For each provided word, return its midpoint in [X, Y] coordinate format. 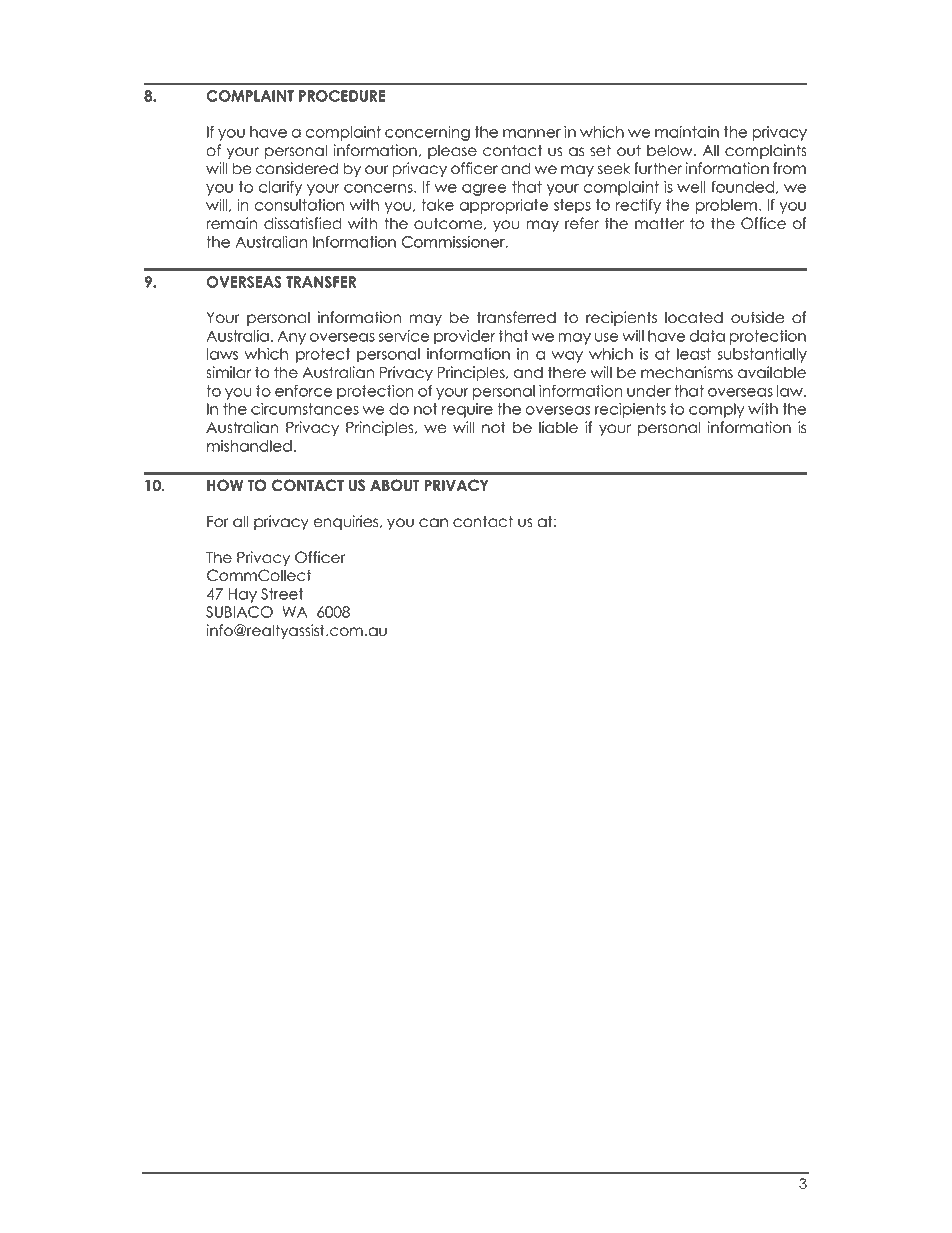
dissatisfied [303, 223]
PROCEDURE [342, 96]
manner [532, 133]
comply [717, 410]
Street [282, 594]
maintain [687, 132]
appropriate [503, 206]
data [707, 336]
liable [558, 427]
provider [464, 337]
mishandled [249, 446]
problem [726, 206]
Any [291, 337]
